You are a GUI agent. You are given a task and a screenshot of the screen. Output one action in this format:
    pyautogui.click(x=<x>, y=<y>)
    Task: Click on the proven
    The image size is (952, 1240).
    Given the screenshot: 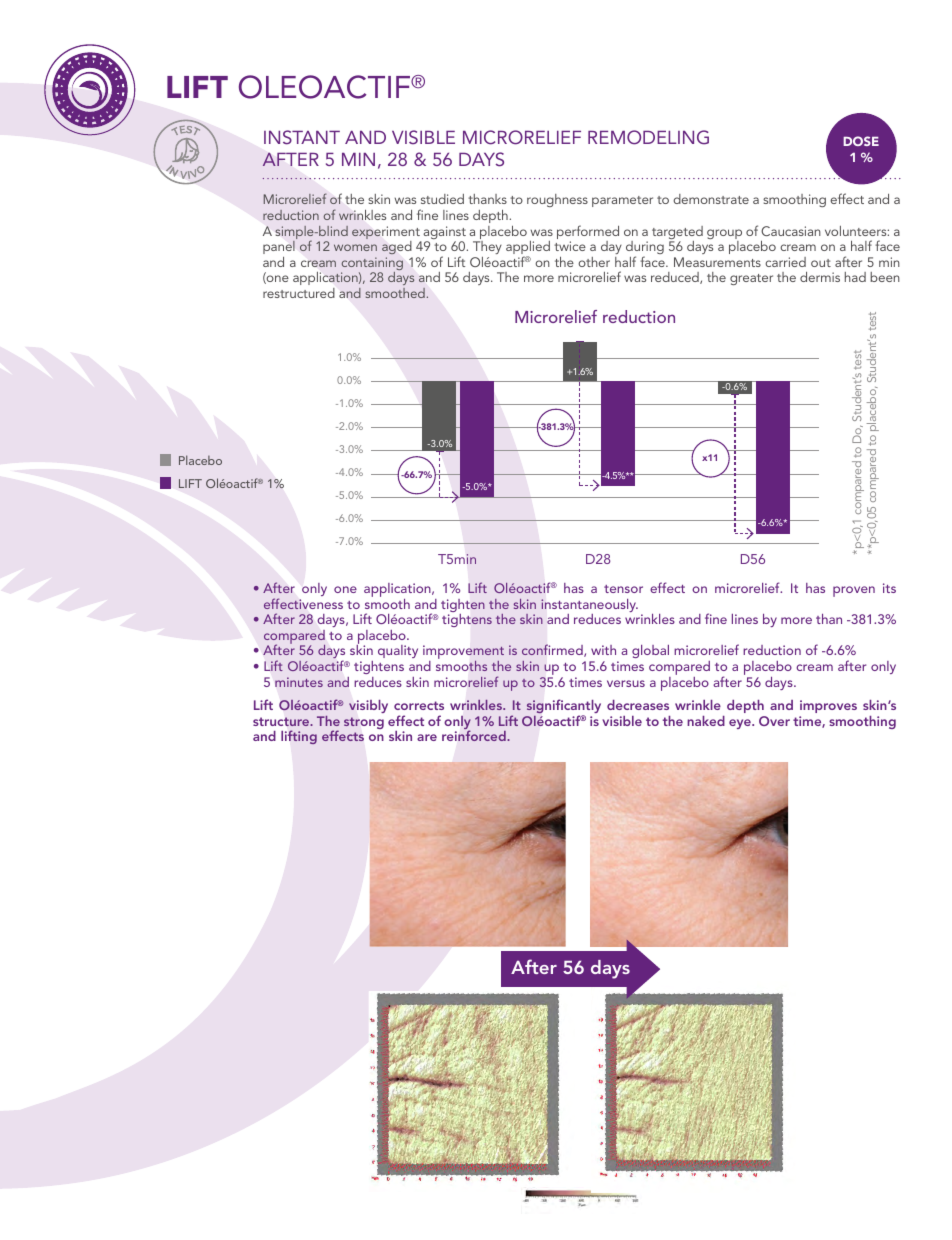 What is the action you would take?
    pyautogui.click(x=854, y=591)
